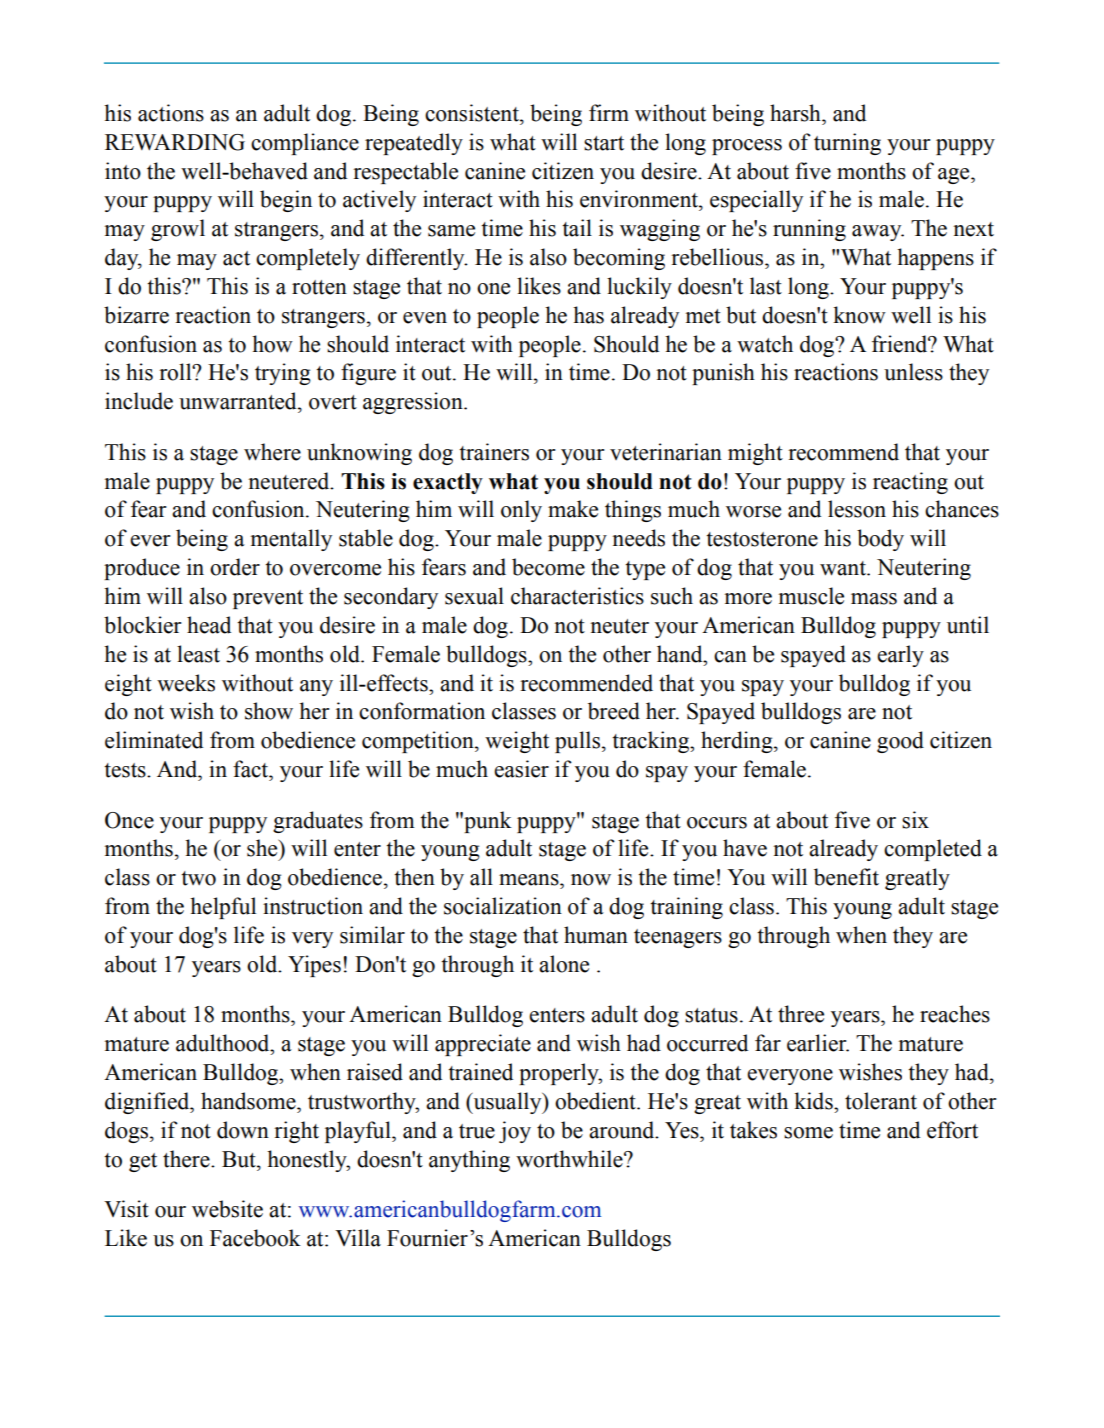 The height and width of the screenshot is (1428, 1104). Describe the element at coordinates (175, 142) in the screenshot. I see `REWARDING` at that location.
